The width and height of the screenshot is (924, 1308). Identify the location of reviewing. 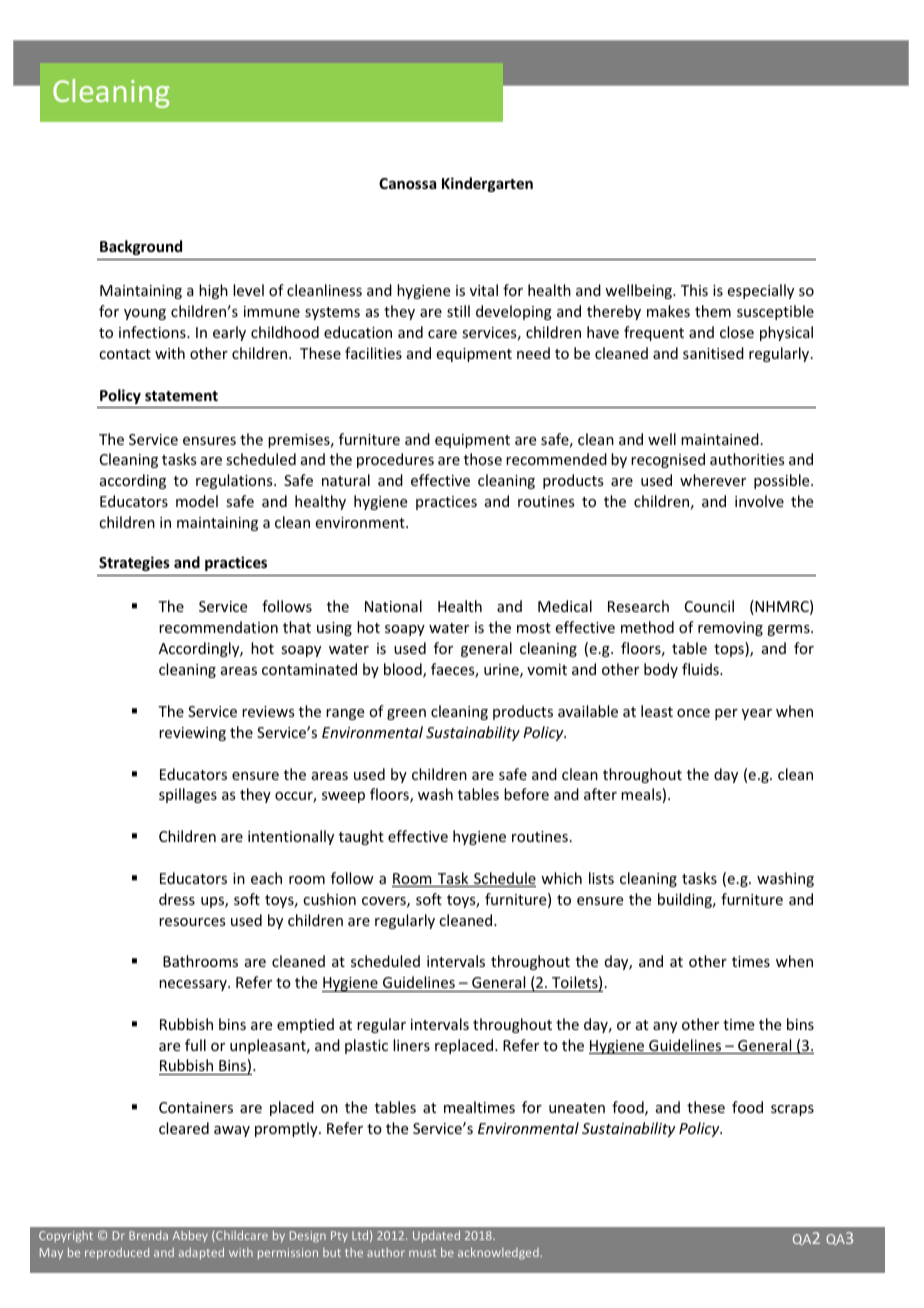
(192, 734).
